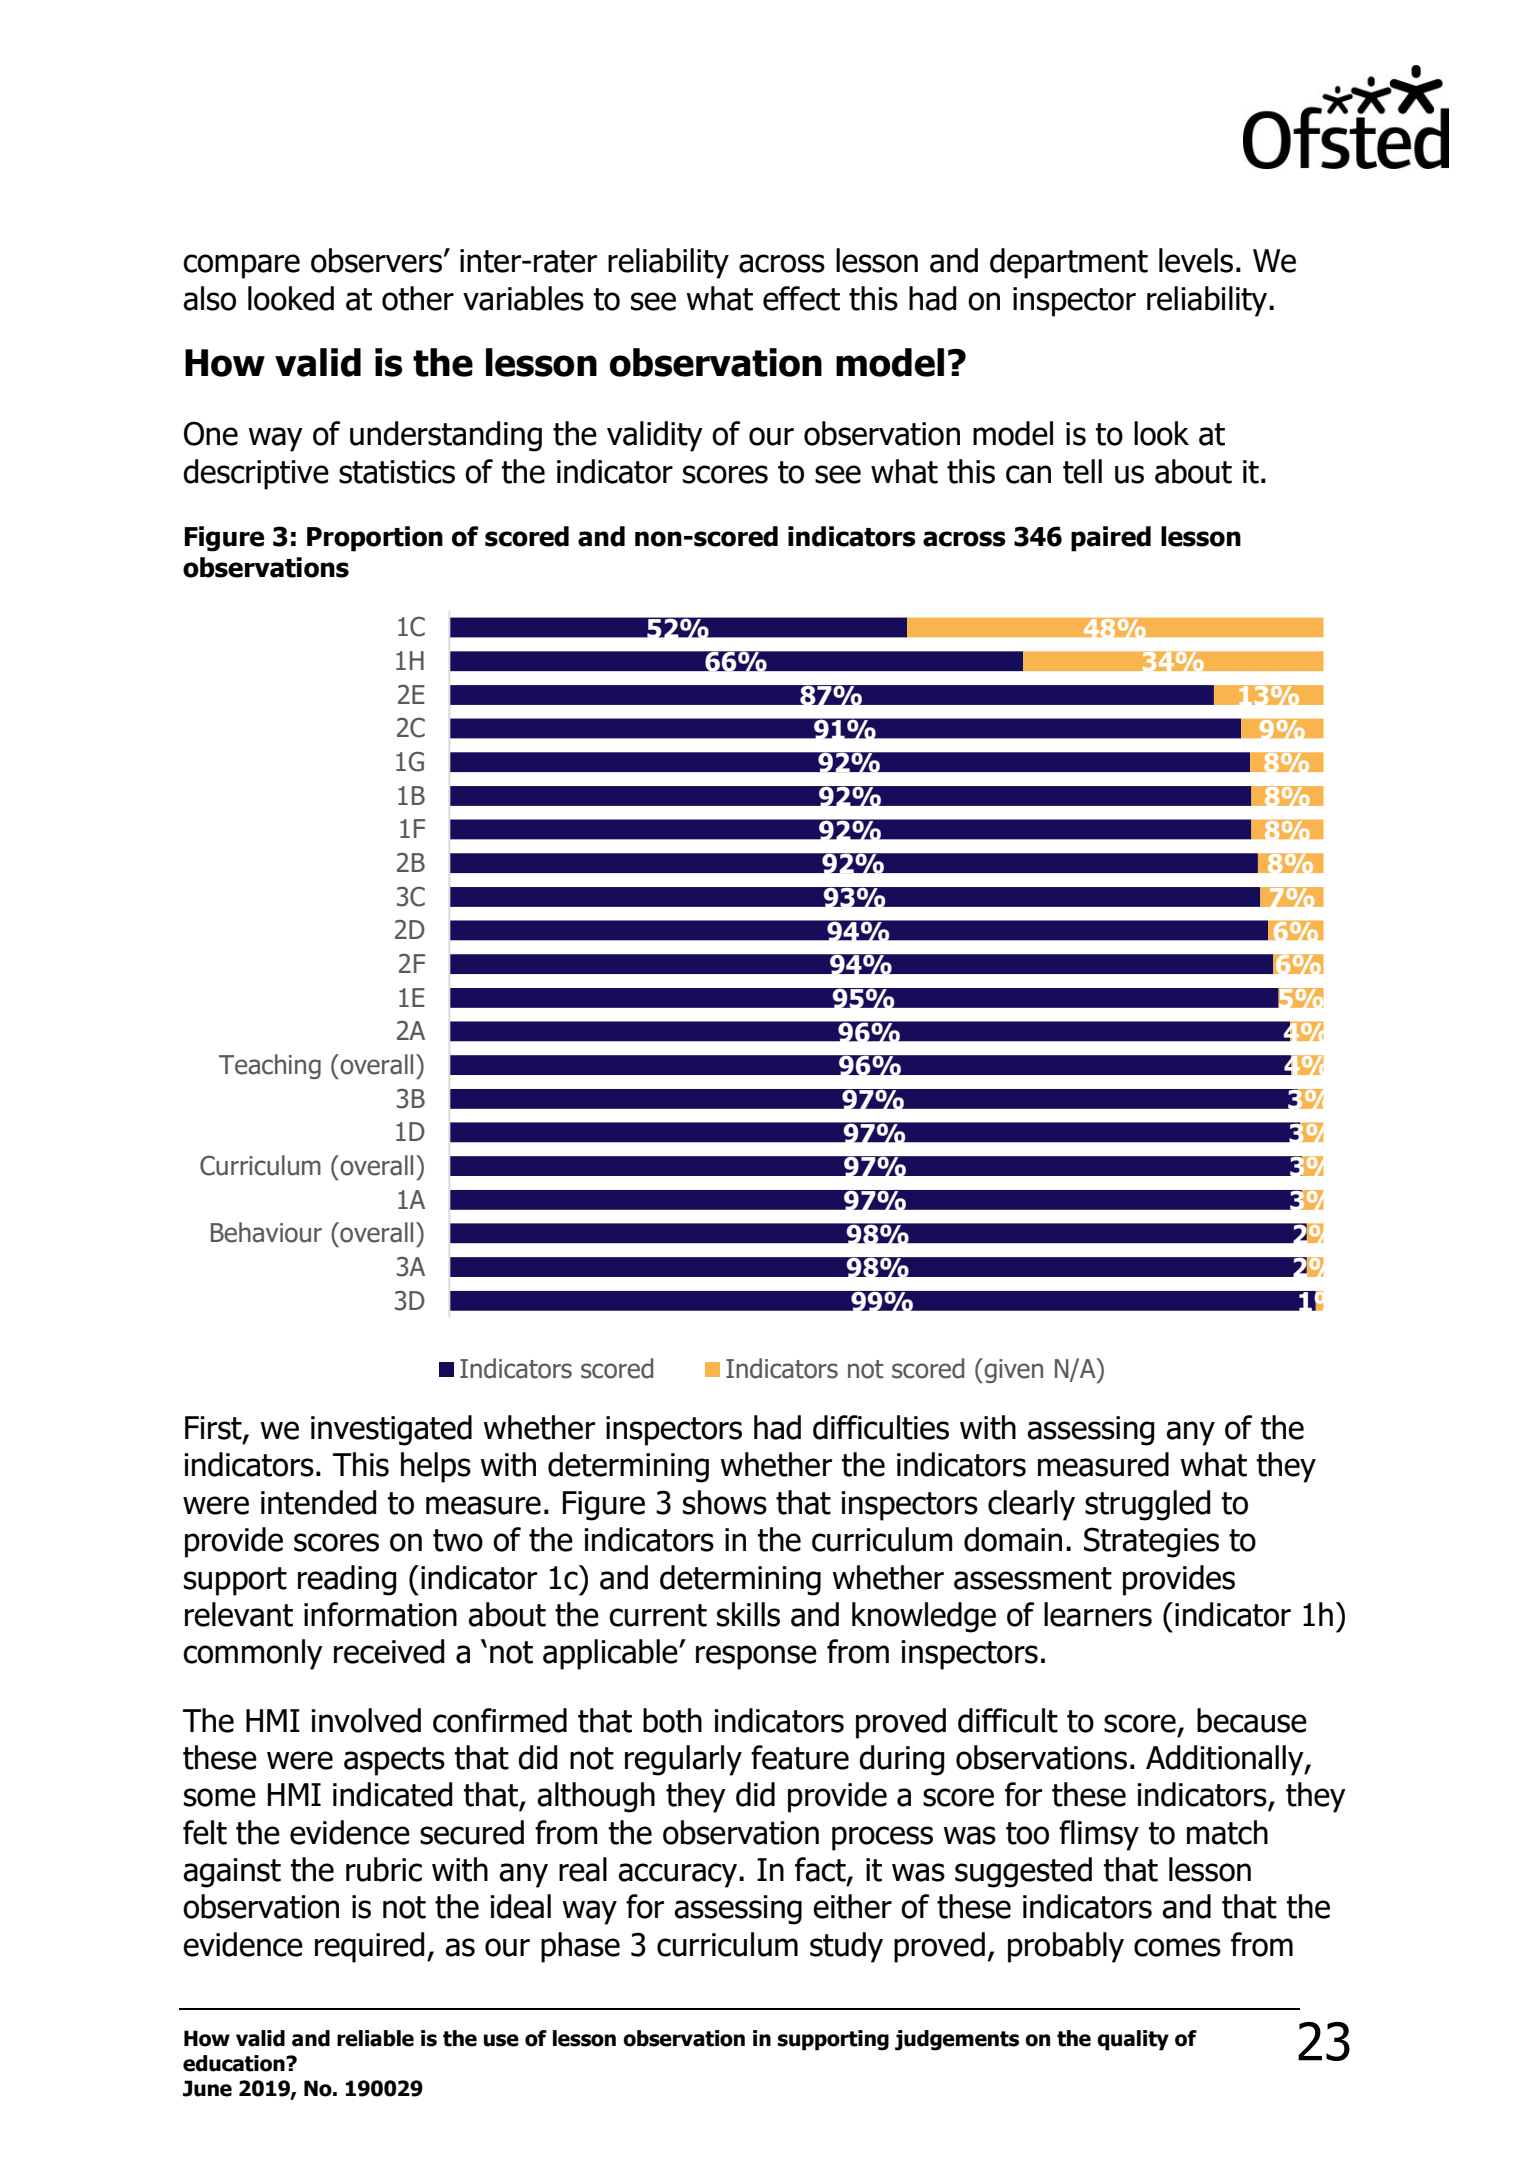 Image resolution: width=1535 pixels, height=2173 pixels. I want to click on reliable, so click(375, 2038).
